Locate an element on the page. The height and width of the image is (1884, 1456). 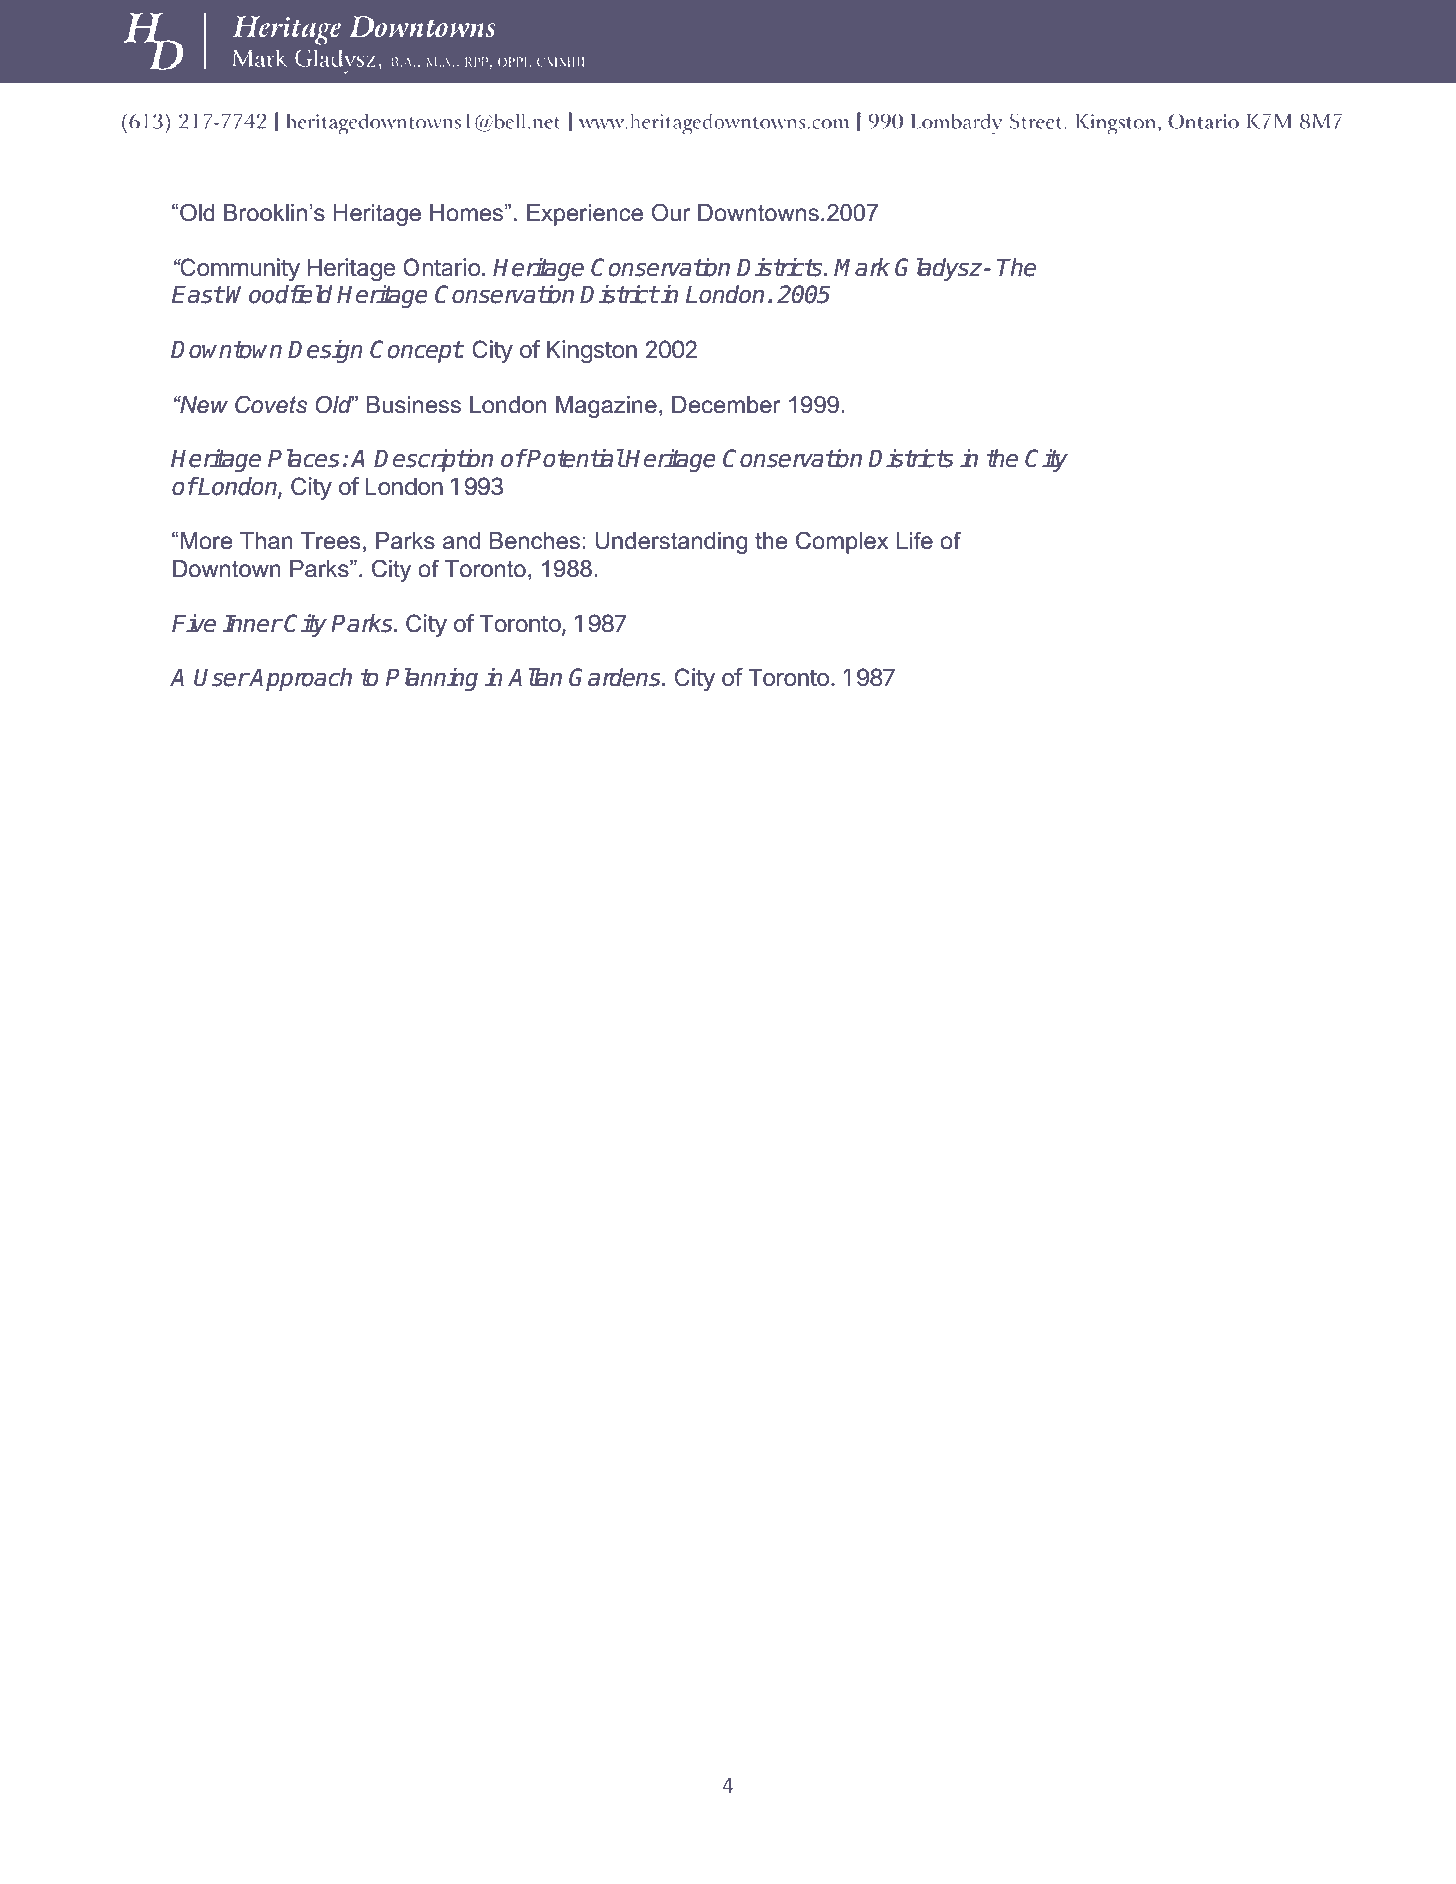
Complex is located at coordinates (842, 542).
